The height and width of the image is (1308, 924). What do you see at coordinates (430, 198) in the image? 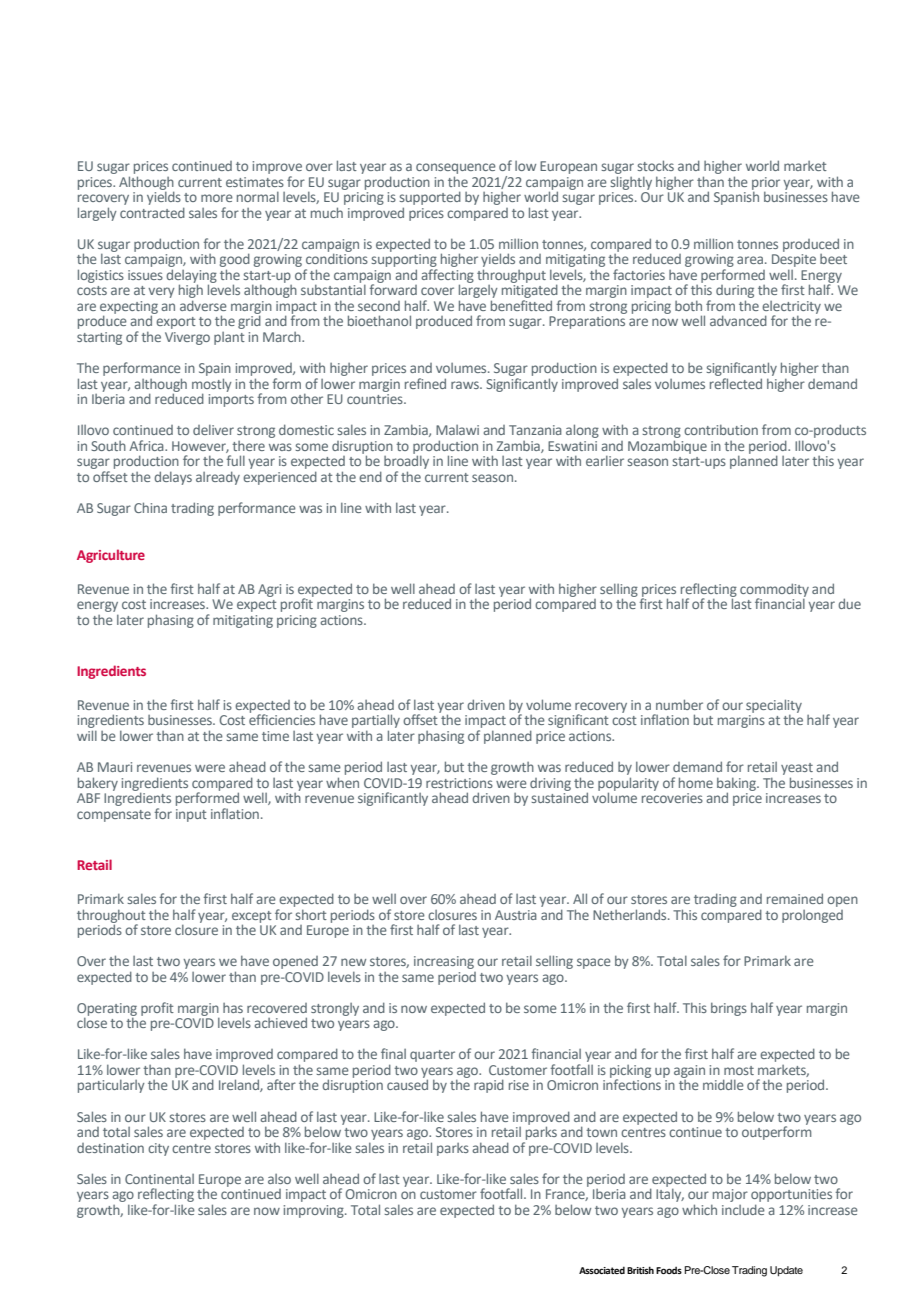
I see `supported` at bounding box center [430, 198].
